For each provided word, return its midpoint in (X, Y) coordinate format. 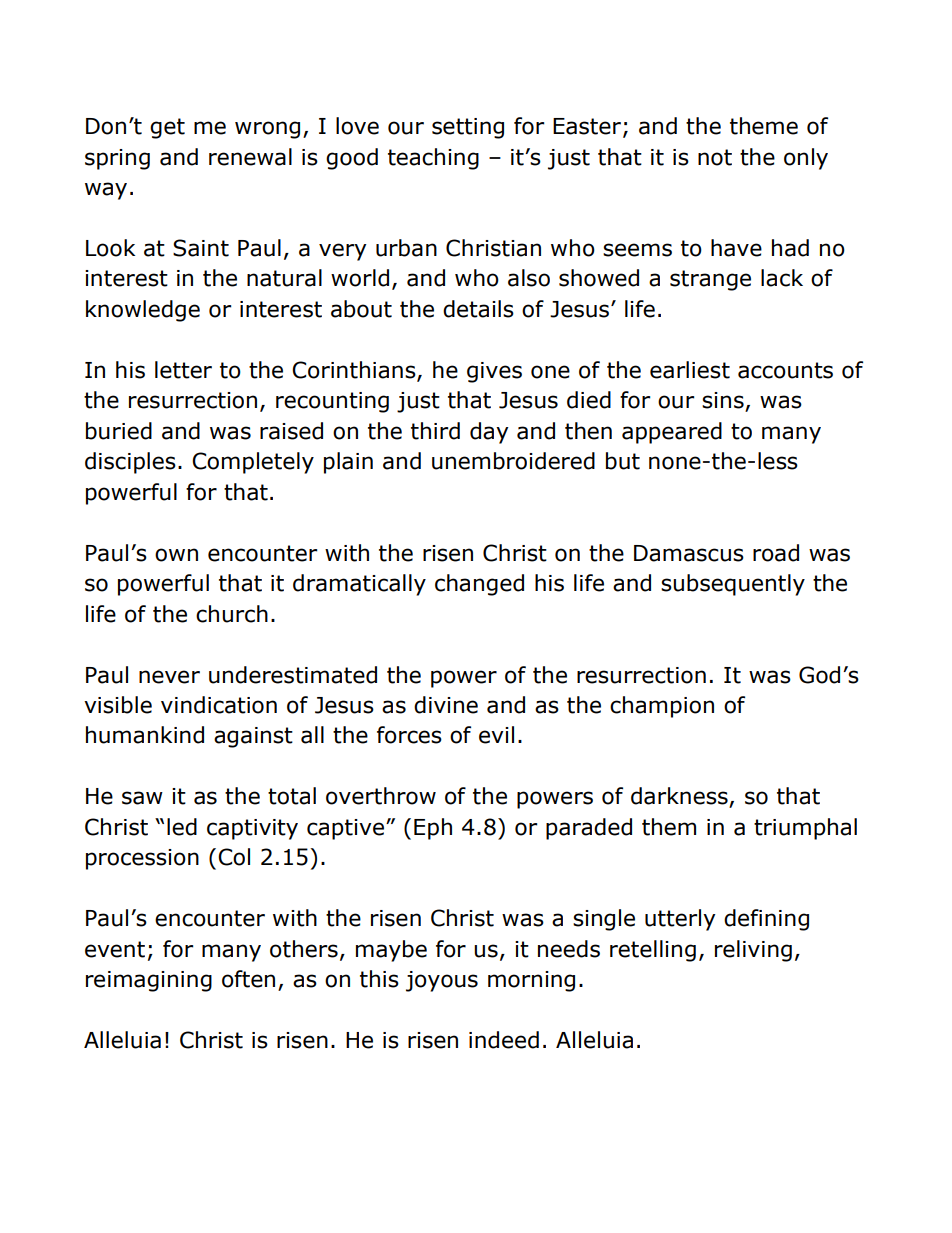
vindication (219, 705)
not (715, 157)
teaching (433, 159)
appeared (672, 433)
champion (662, 707)
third (435, 431)
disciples (130, 463)
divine (446, 705)
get (167, 128)
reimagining (149, 981)
